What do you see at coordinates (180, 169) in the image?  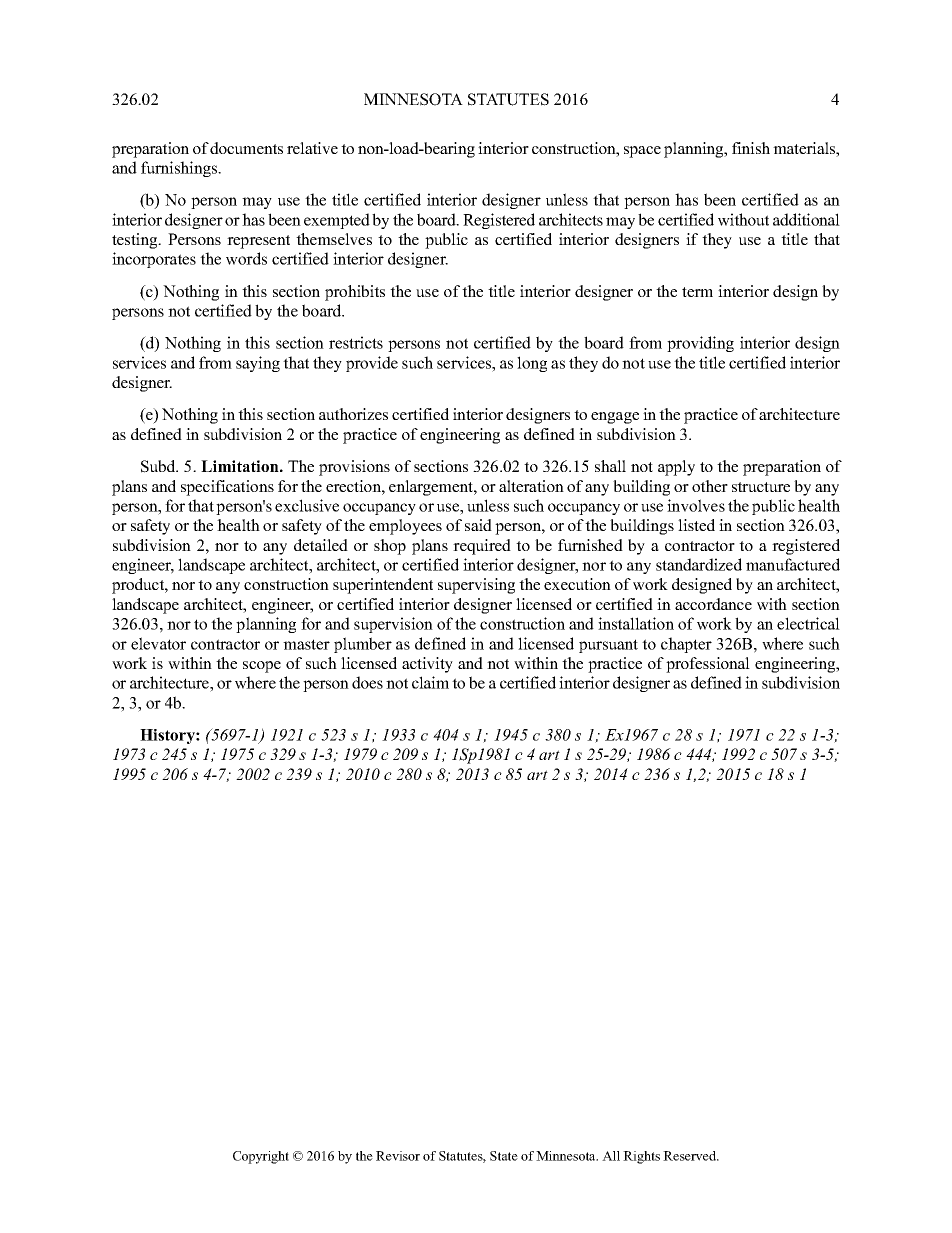 I see `furnishings` at bounding box center [180, 169].
